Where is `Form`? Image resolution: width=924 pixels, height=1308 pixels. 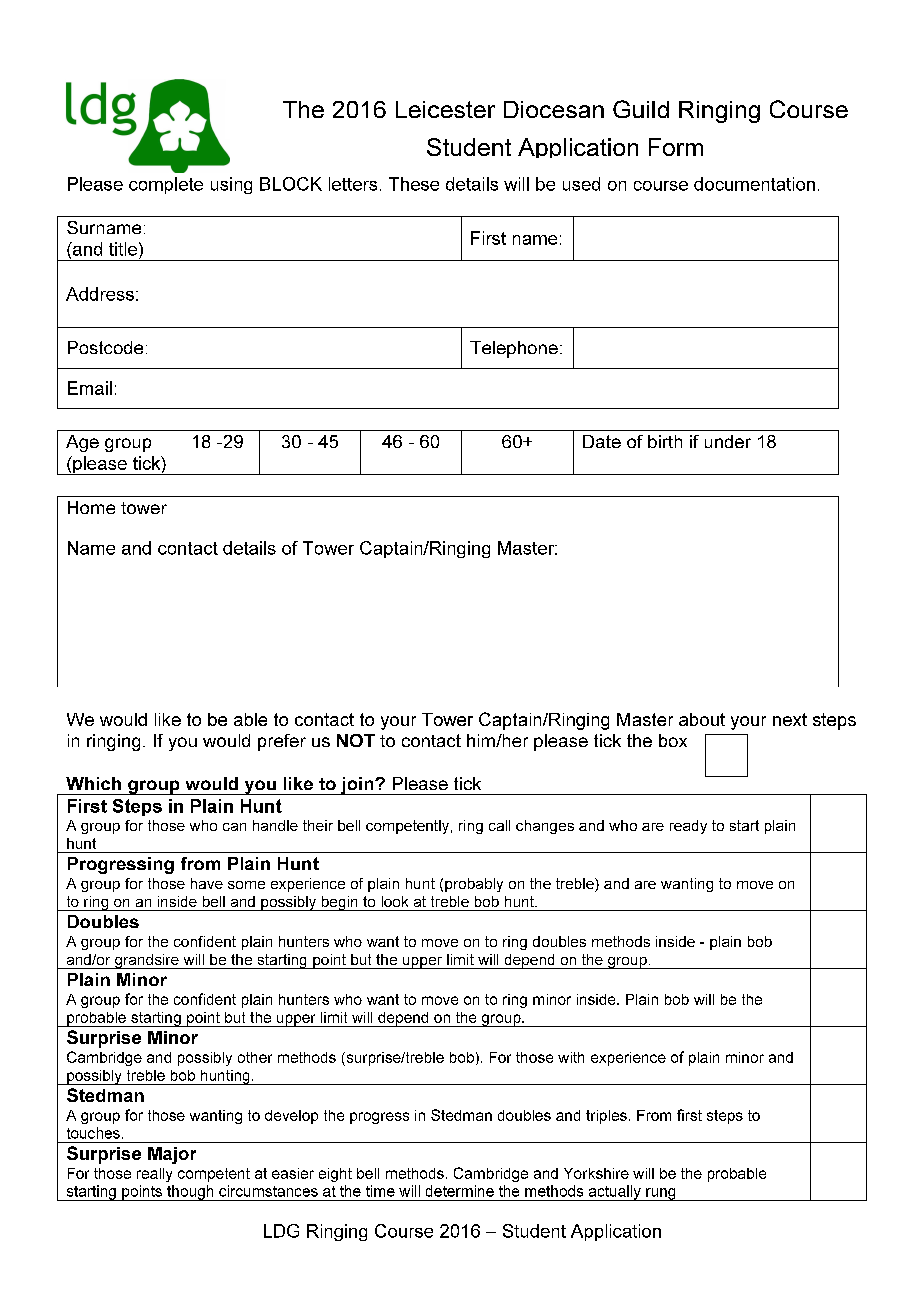
Form is located at coordinates (676, 147).
